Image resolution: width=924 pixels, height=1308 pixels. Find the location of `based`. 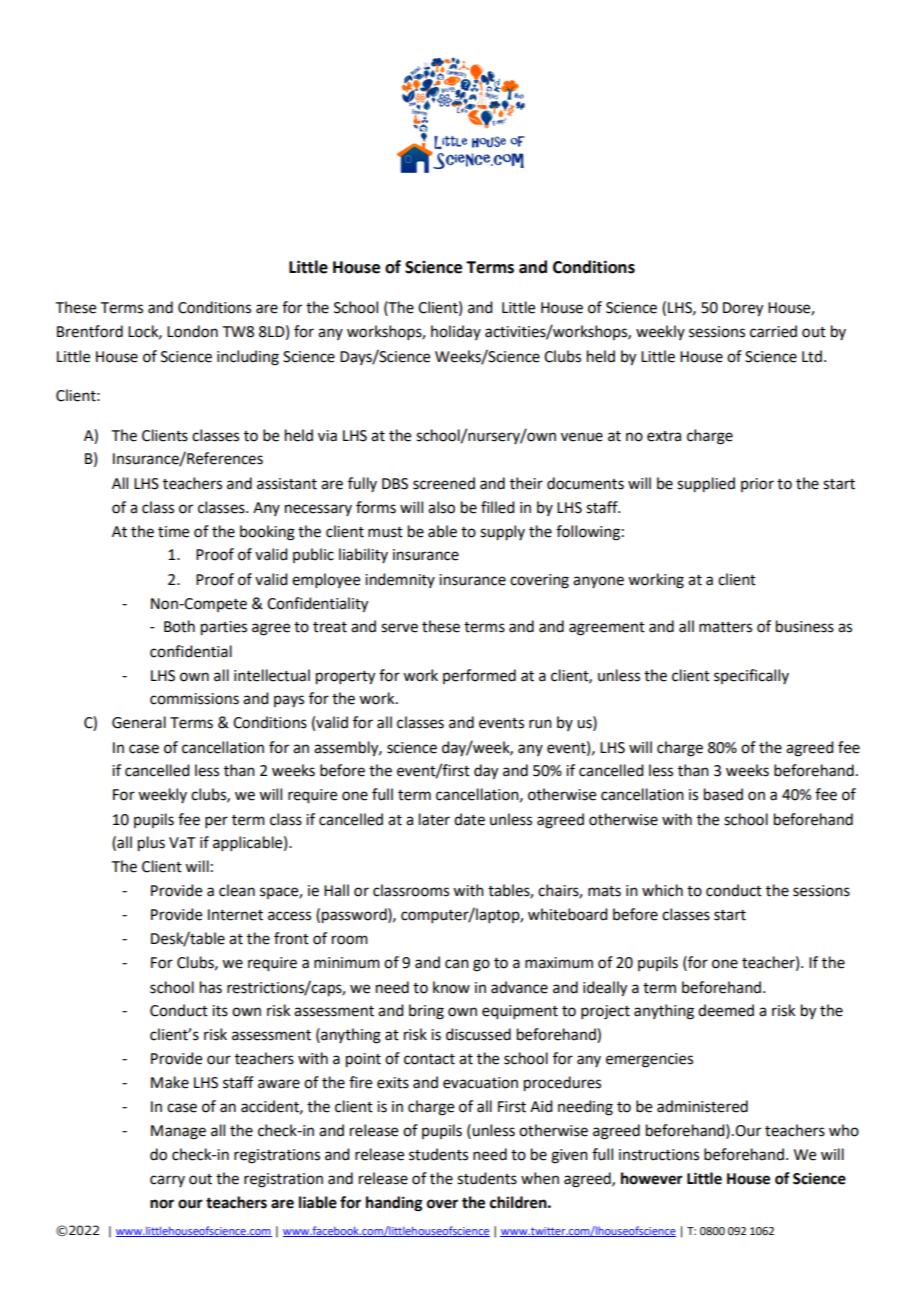

based is located at coordinates (723, 794).
